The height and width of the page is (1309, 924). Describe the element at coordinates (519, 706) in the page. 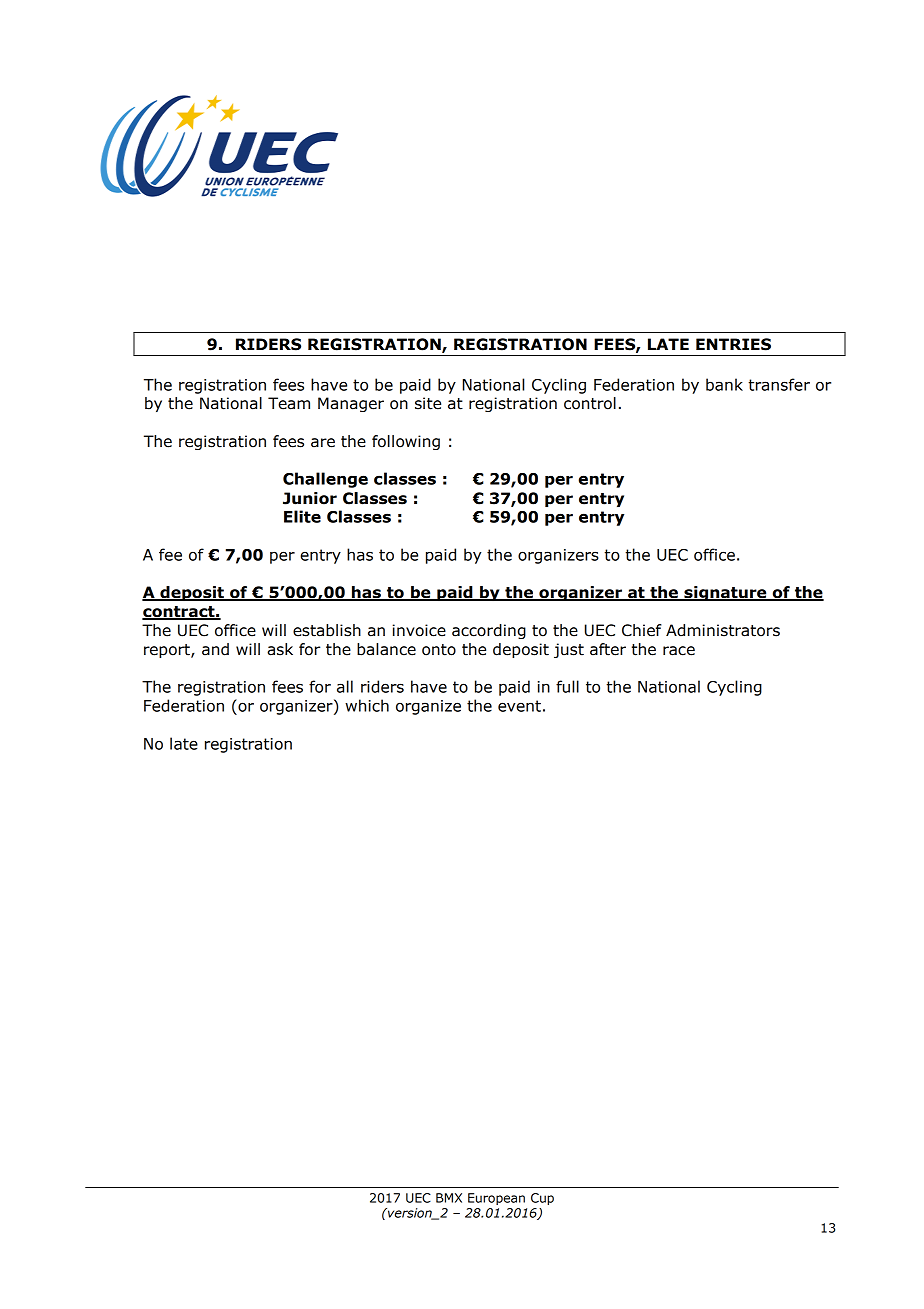

I see `event` at that location.
